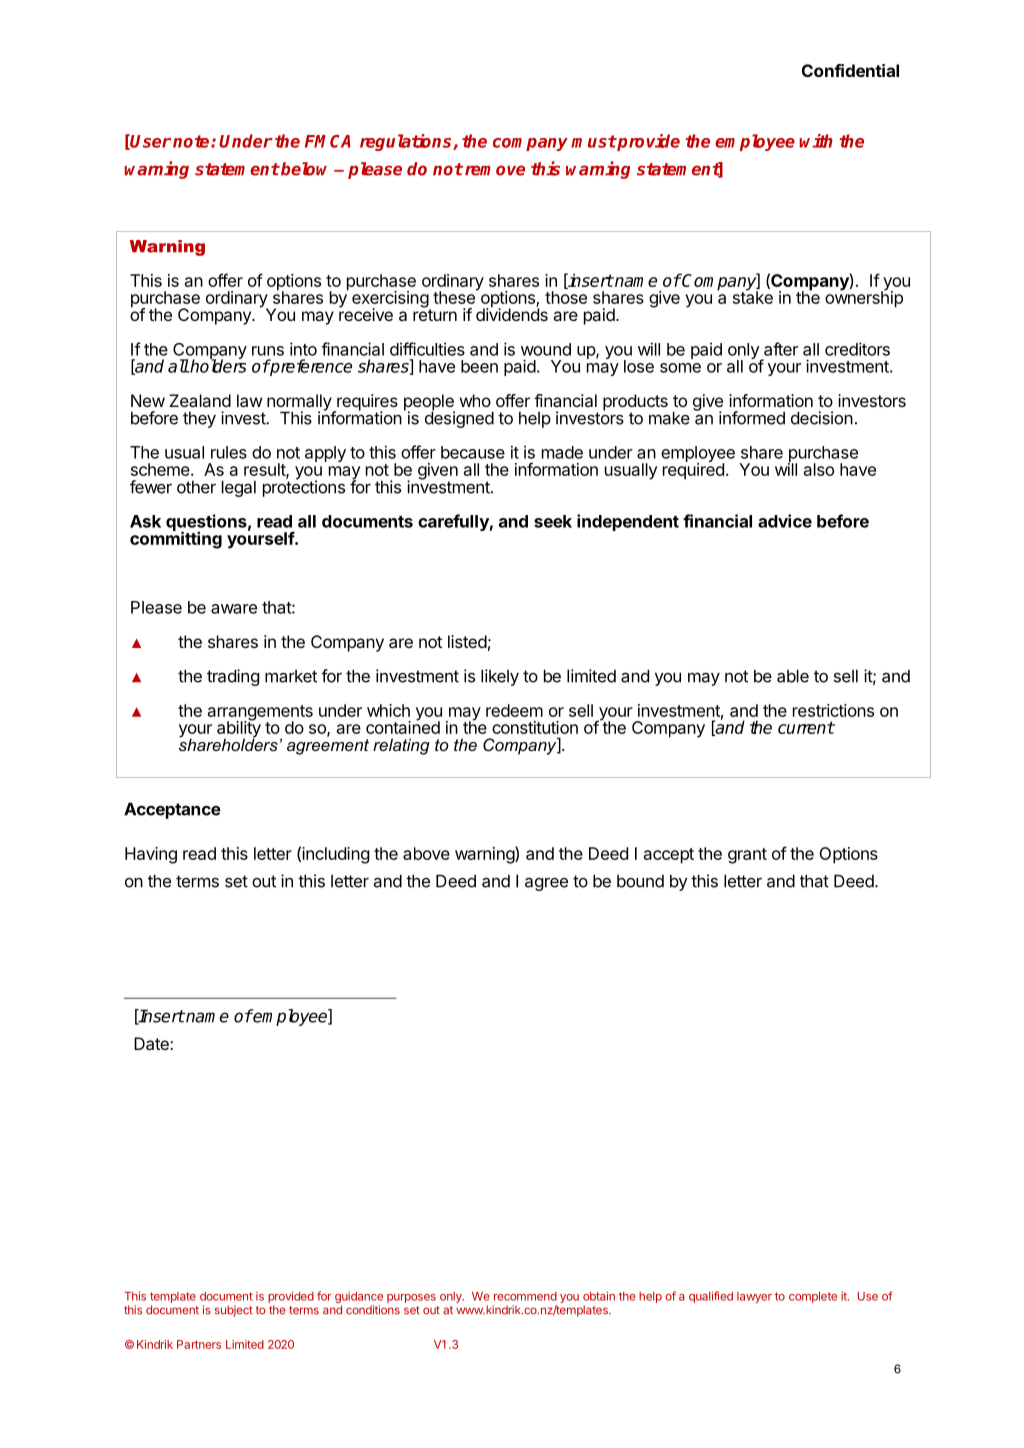 This page has width=1024, height=1448. I want to click on Date, so click(152, 1043).
